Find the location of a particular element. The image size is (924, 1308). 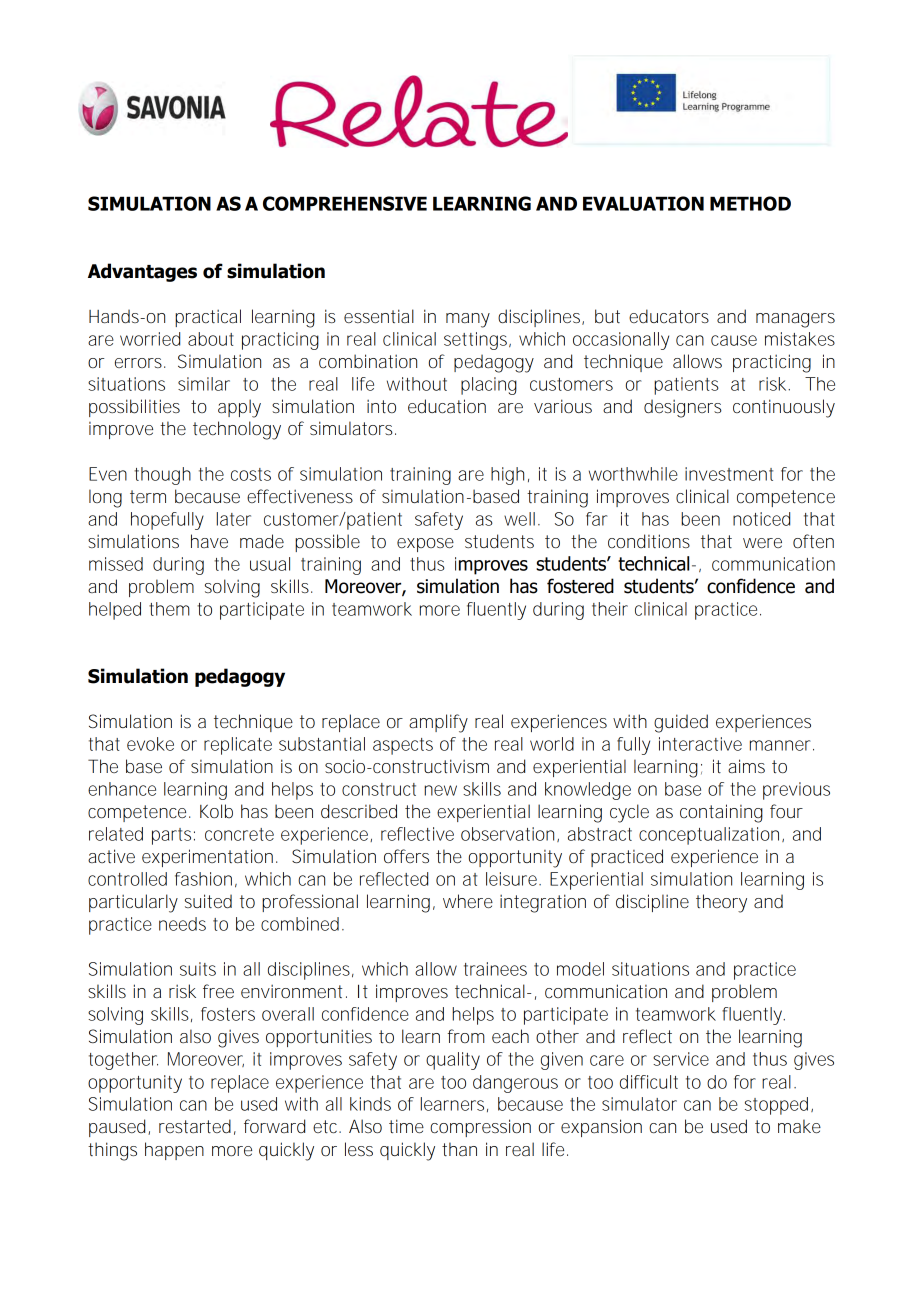

restarted is located at coordinates (195, 1126).
